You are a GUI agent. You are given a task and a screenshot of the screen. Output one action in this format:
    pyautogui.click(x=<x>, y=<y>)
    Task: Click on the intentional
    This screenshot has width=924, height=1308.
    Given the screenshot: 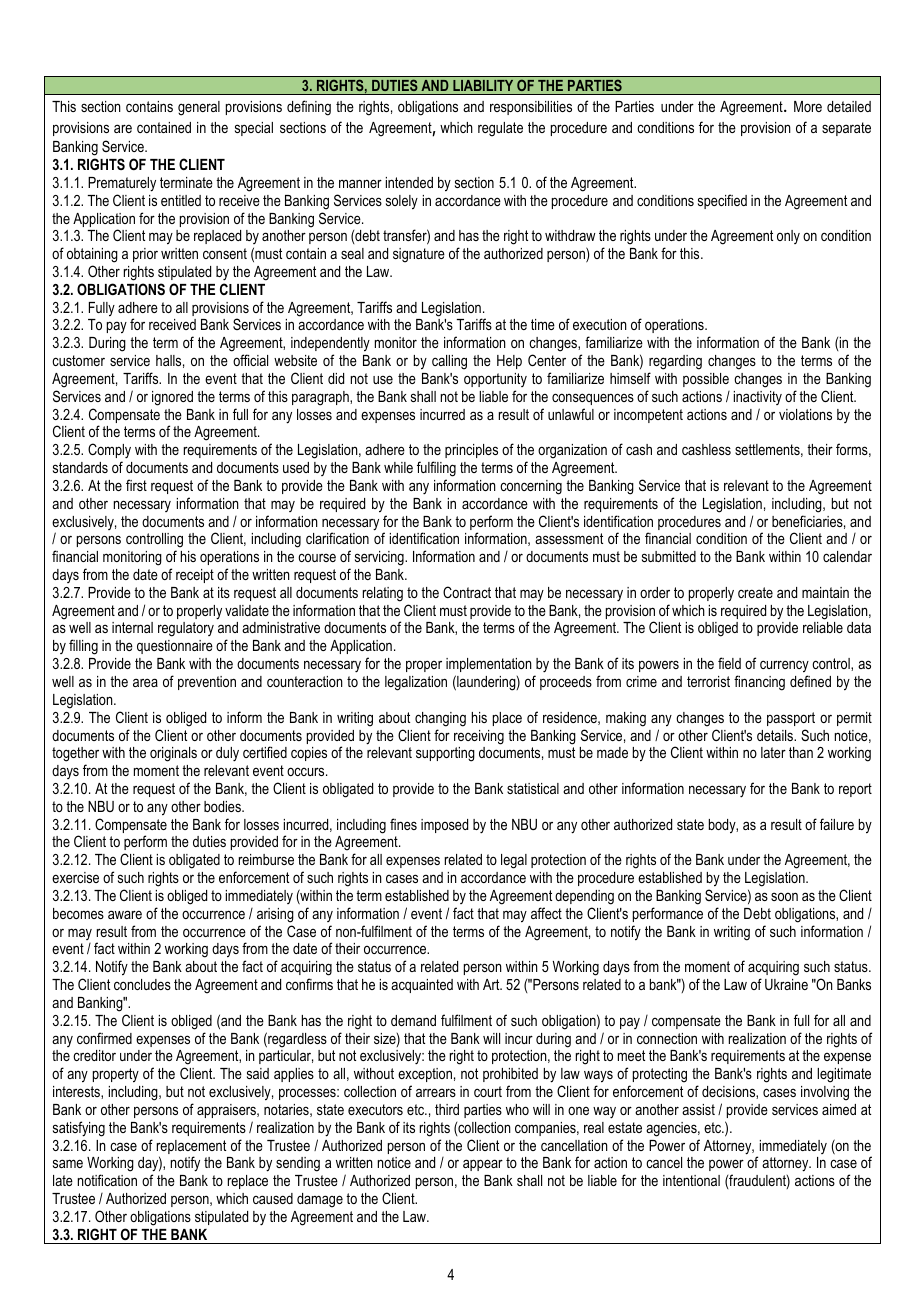 What is the action you would take?
    pyautogui.click(x=691, y=1180)
